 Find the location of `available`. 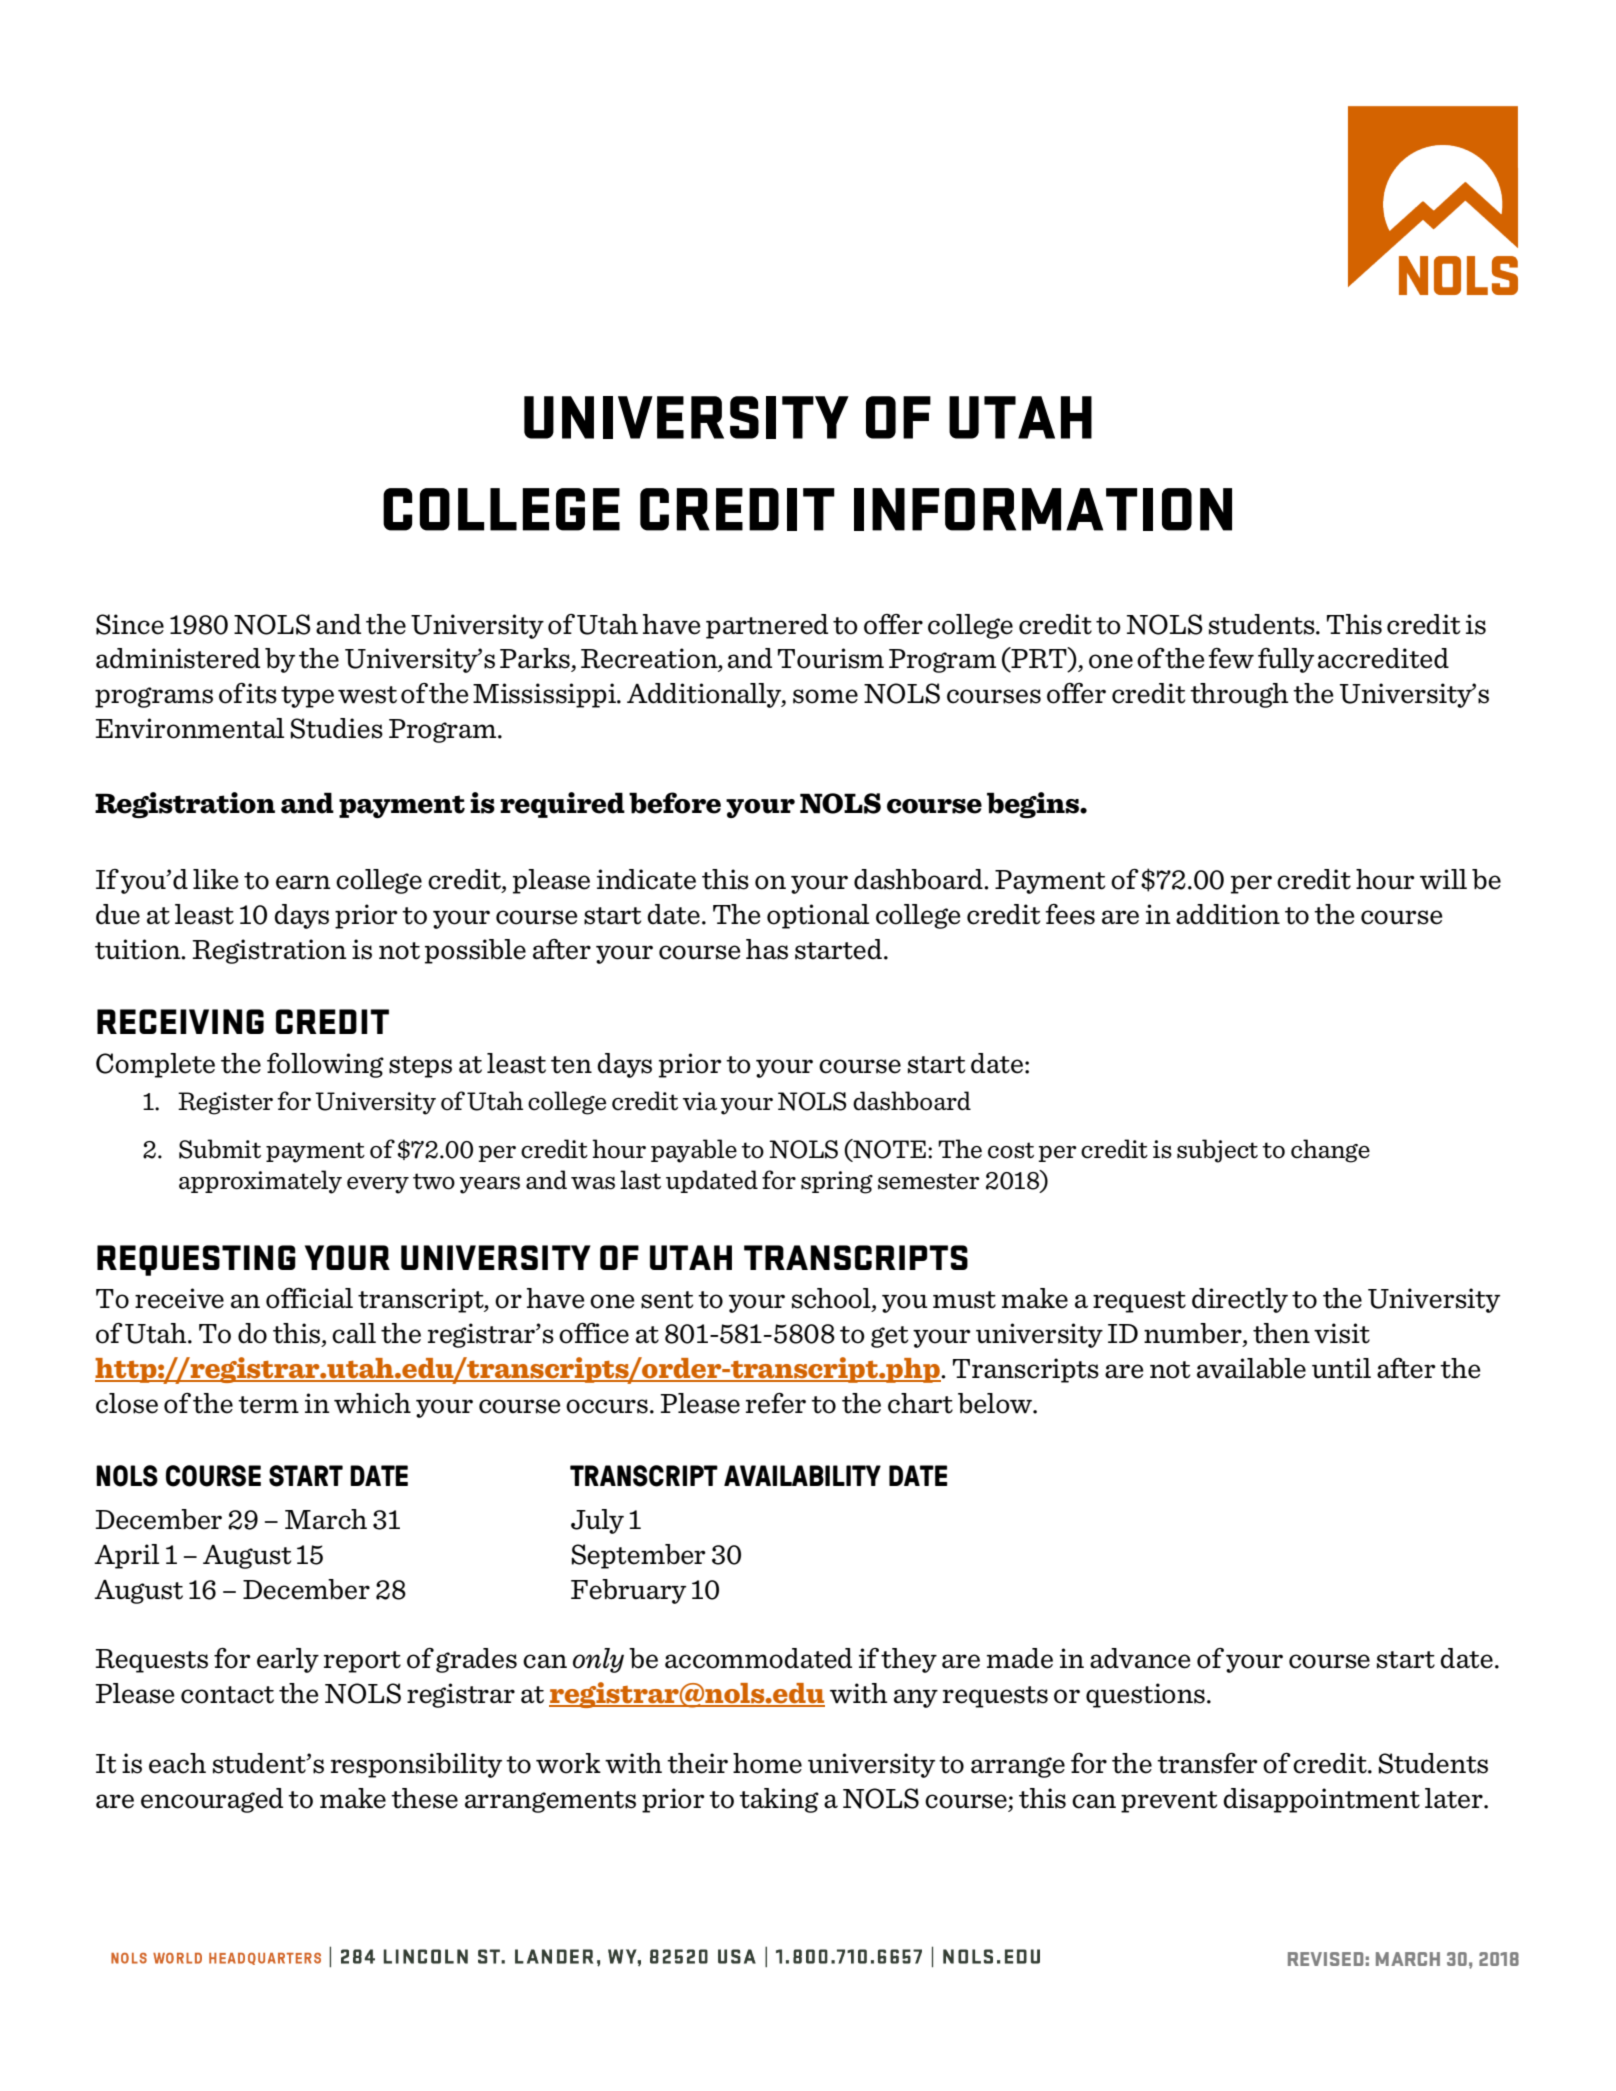

available is located at coordinates (1251, 1368).
